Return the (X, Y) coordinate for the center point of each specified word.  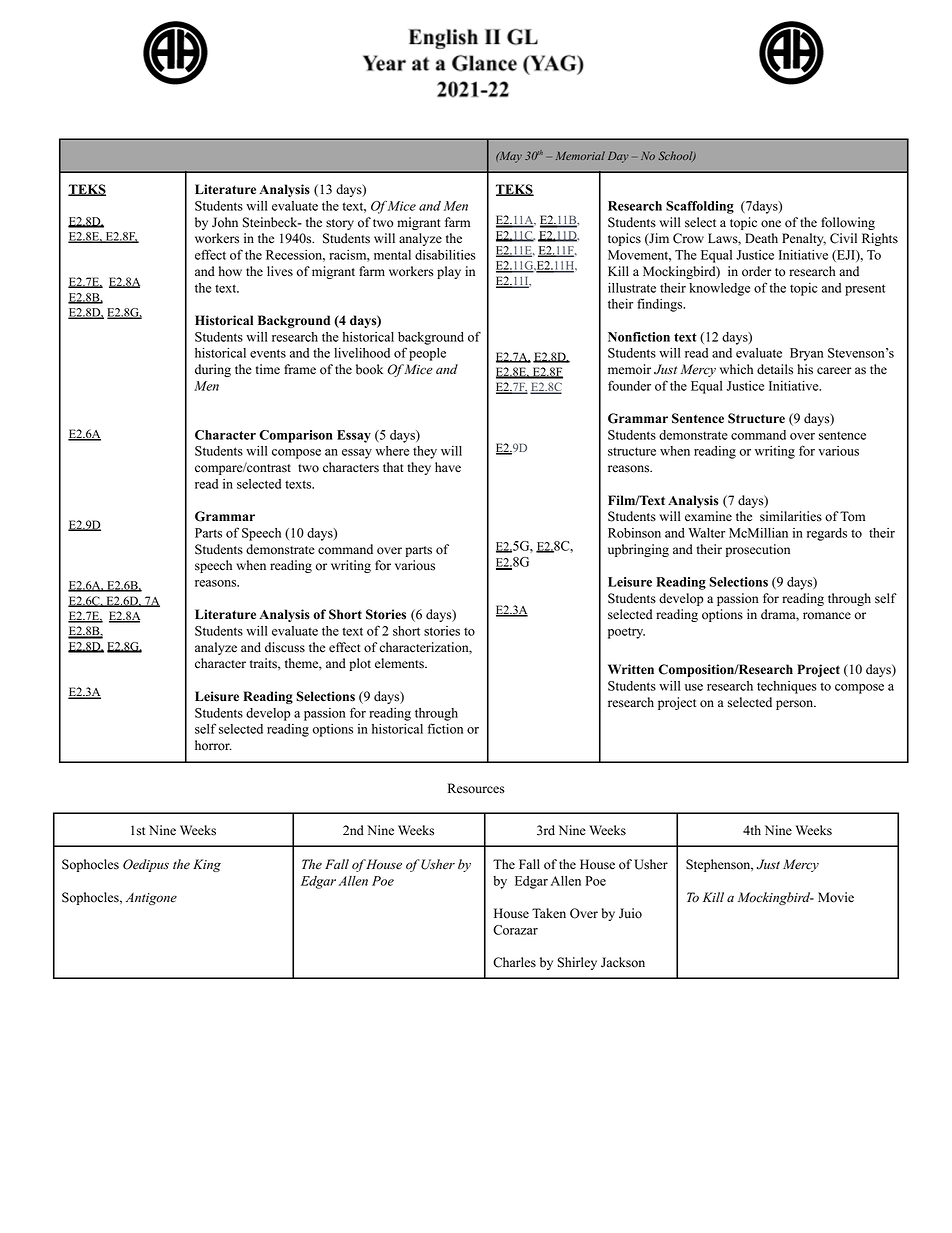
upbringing (638, 550)
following (848, 223)
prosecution (758, 550)
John (225, 222)
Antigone (151, 899)
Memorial (580, 155)
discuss (285, 647)
